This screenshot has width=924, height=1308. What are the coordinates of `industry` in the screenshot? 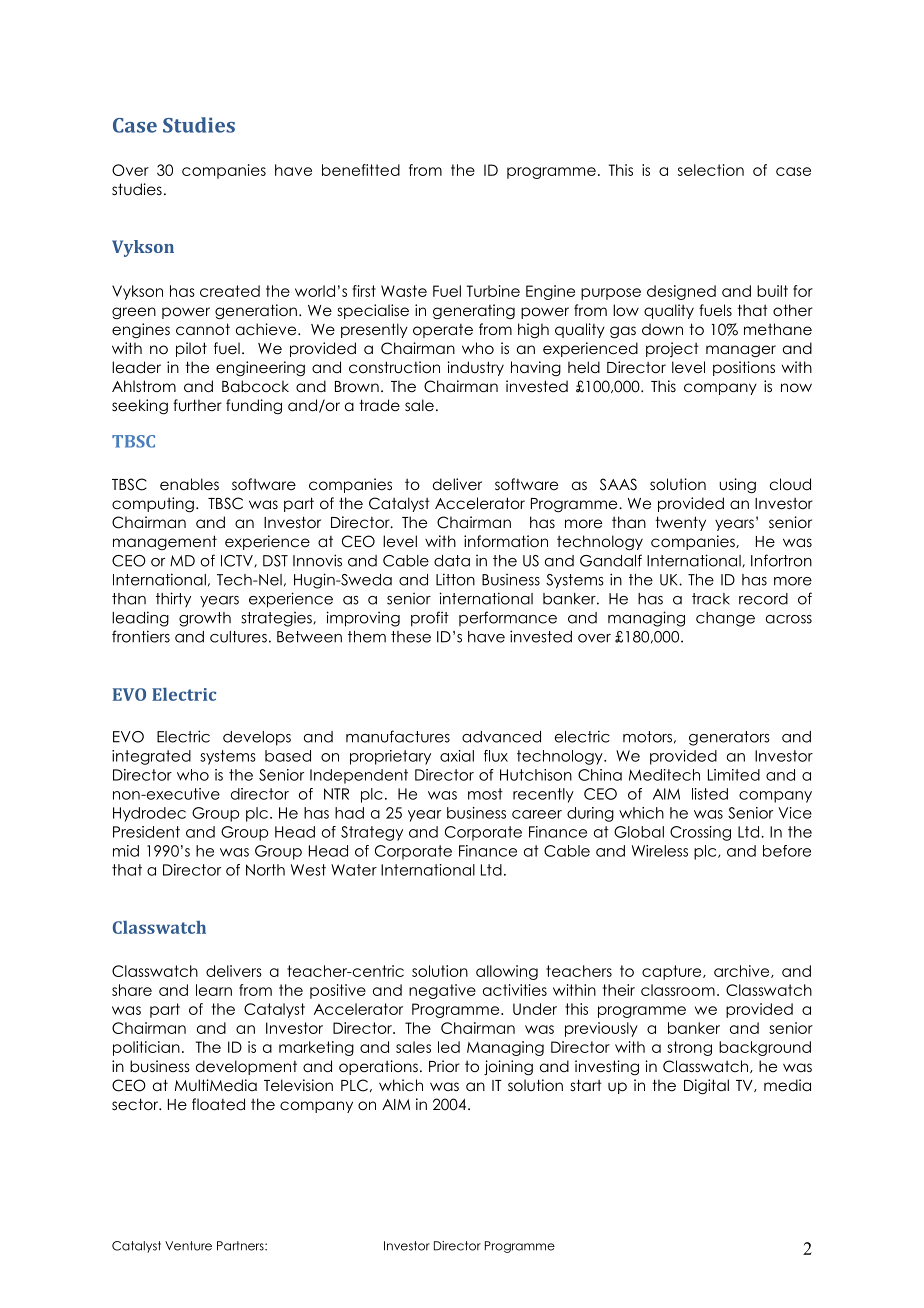 It's located at (475, 368).
